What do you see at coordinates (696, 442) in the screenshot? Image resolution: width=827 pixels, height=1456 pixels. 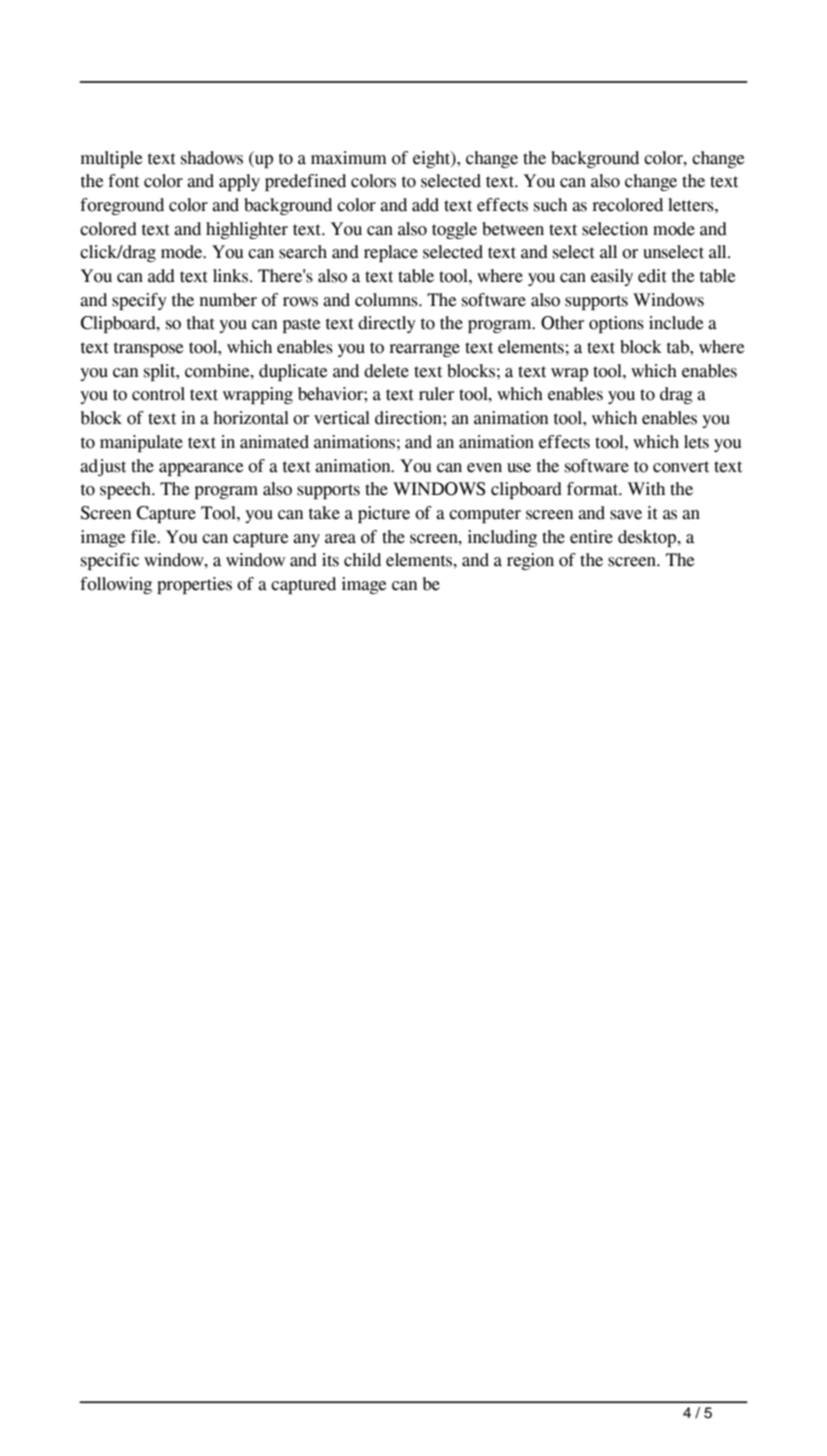 I see `lets` at bounding box center [696, 442].
